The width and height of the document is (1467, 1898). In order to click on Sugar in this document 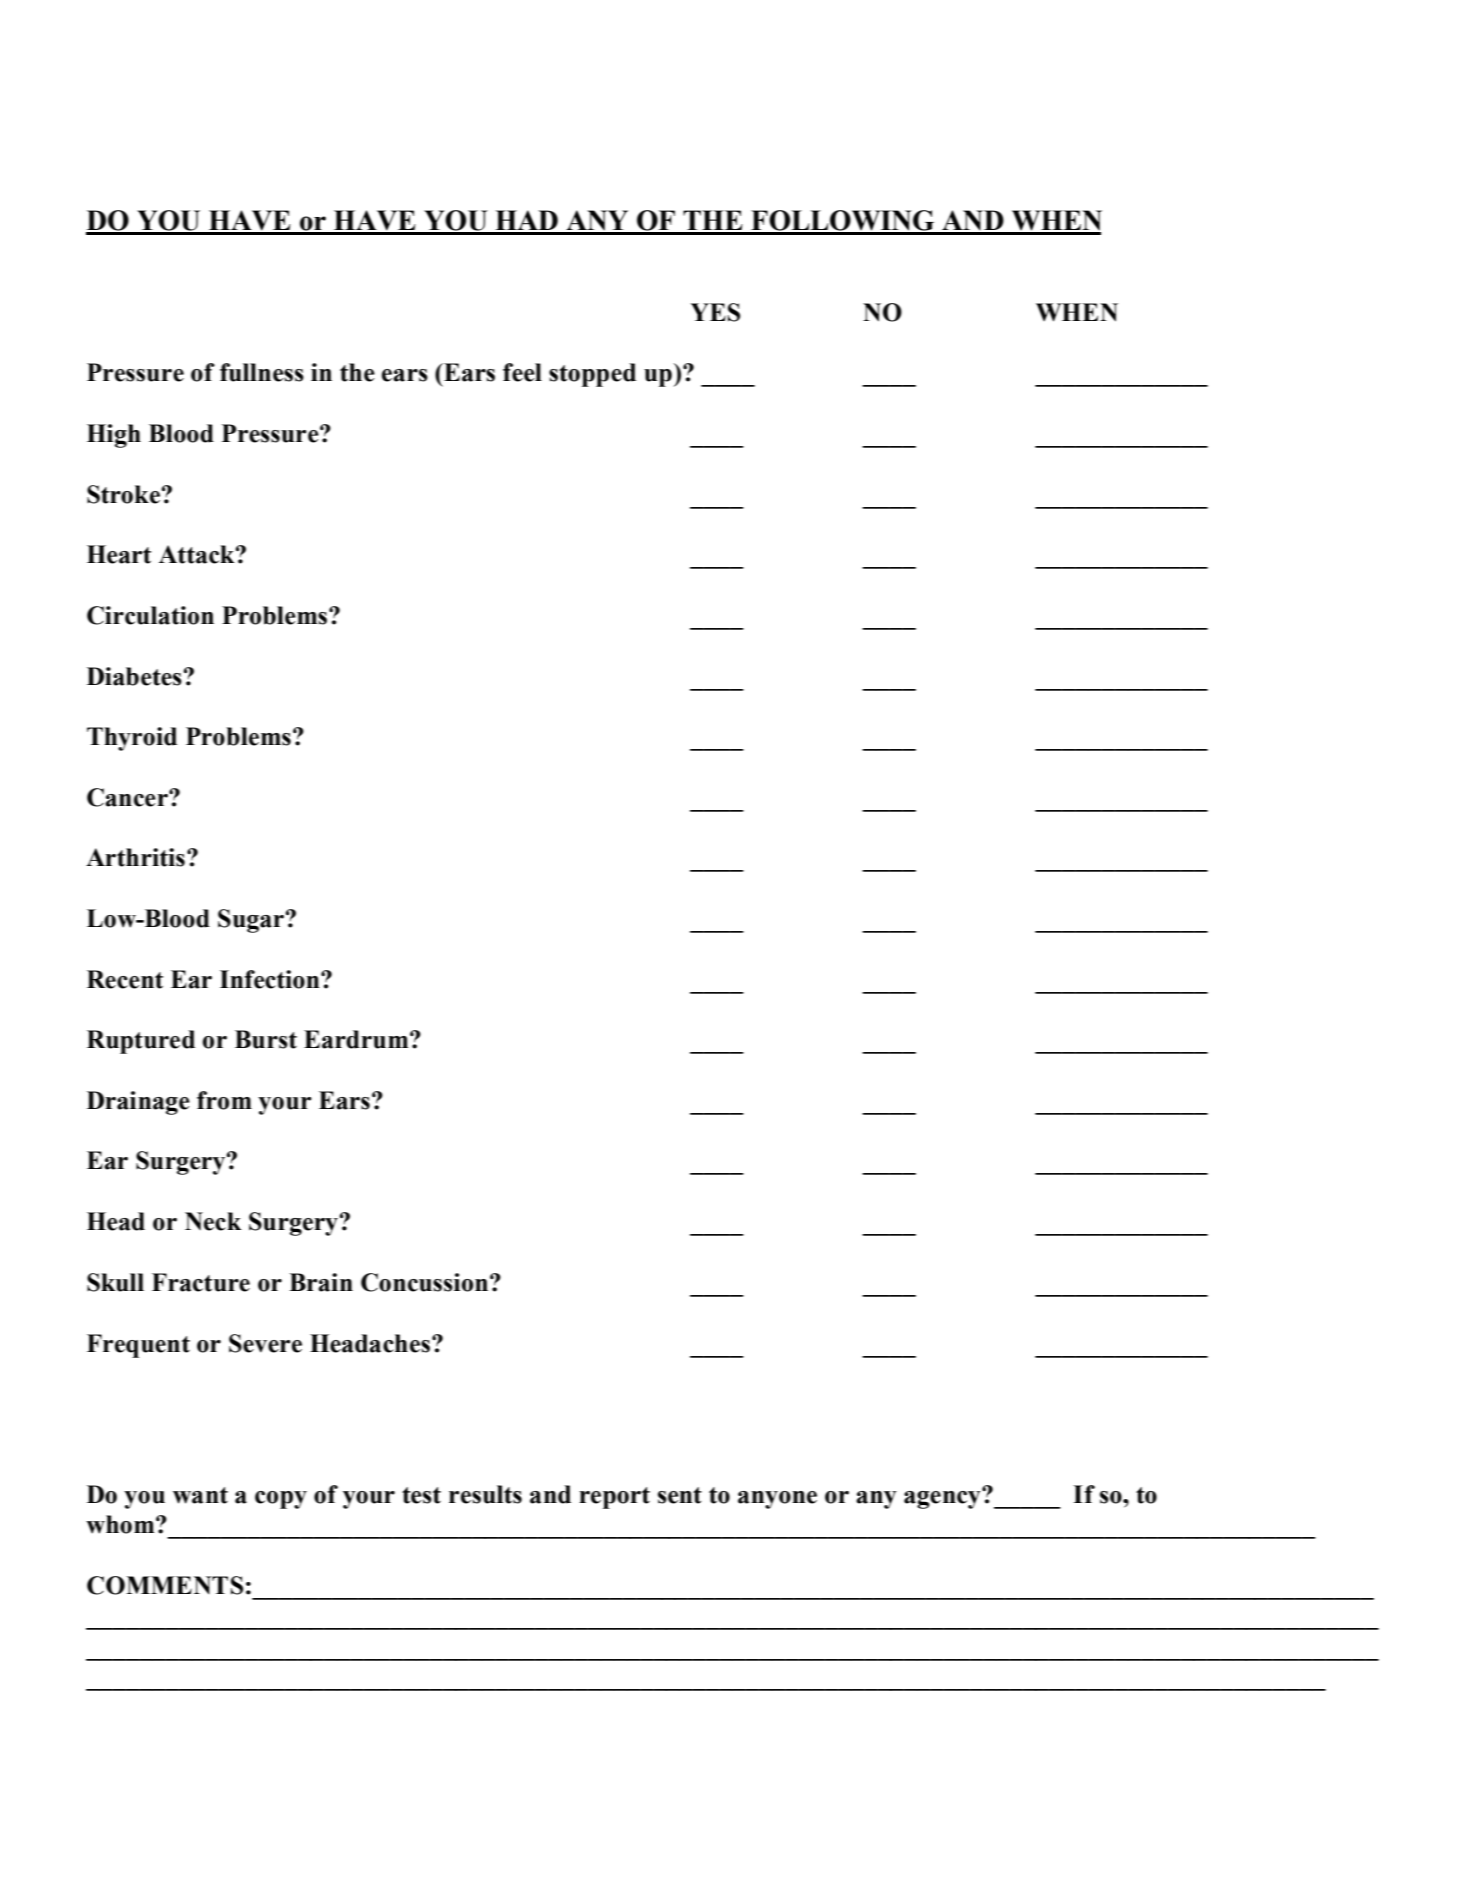, I will do `click(251, 921)`.
